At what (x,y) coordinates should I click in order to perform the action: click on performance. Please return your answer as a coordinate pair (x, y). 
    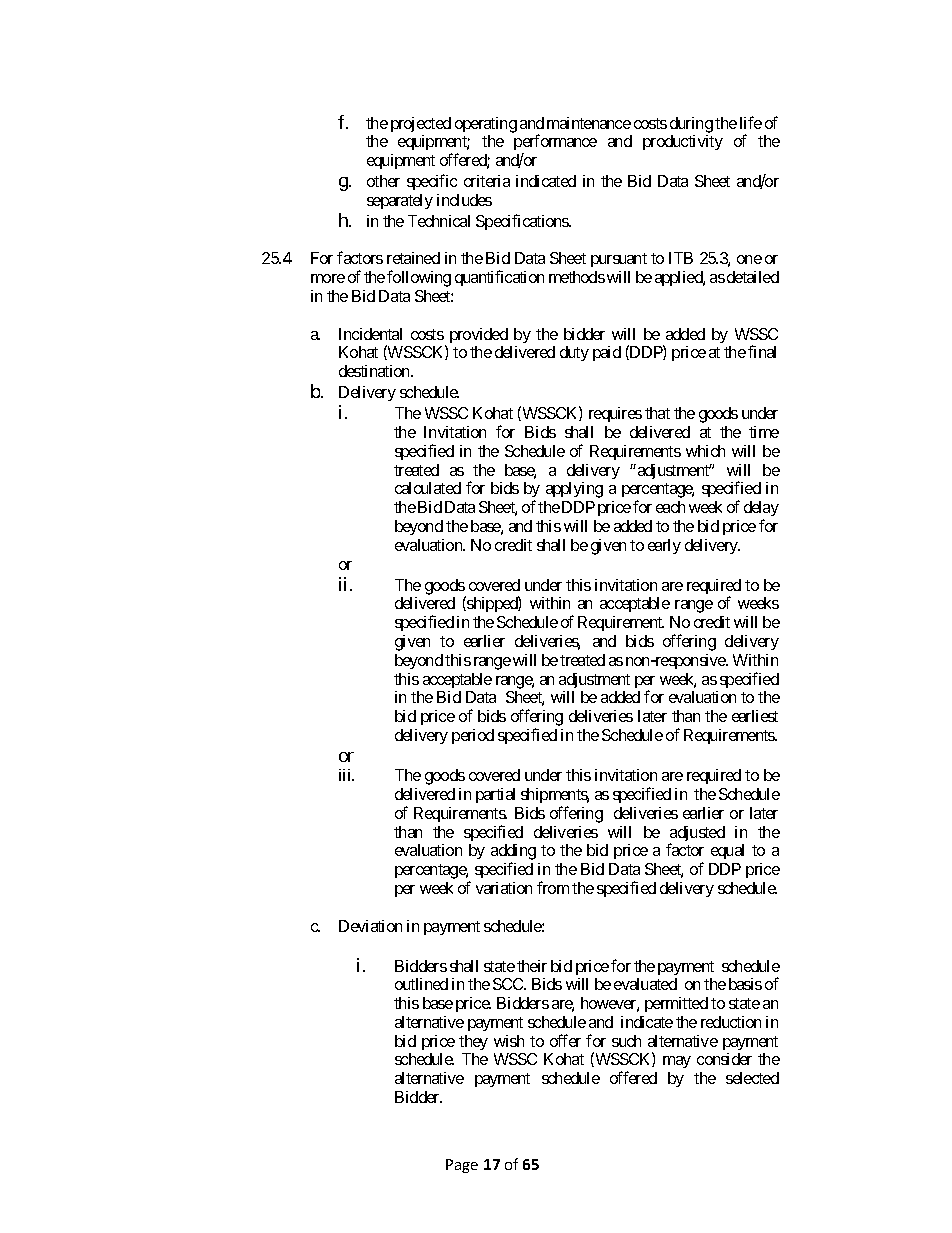
    Looking at the image, I should click on (555, 144).
